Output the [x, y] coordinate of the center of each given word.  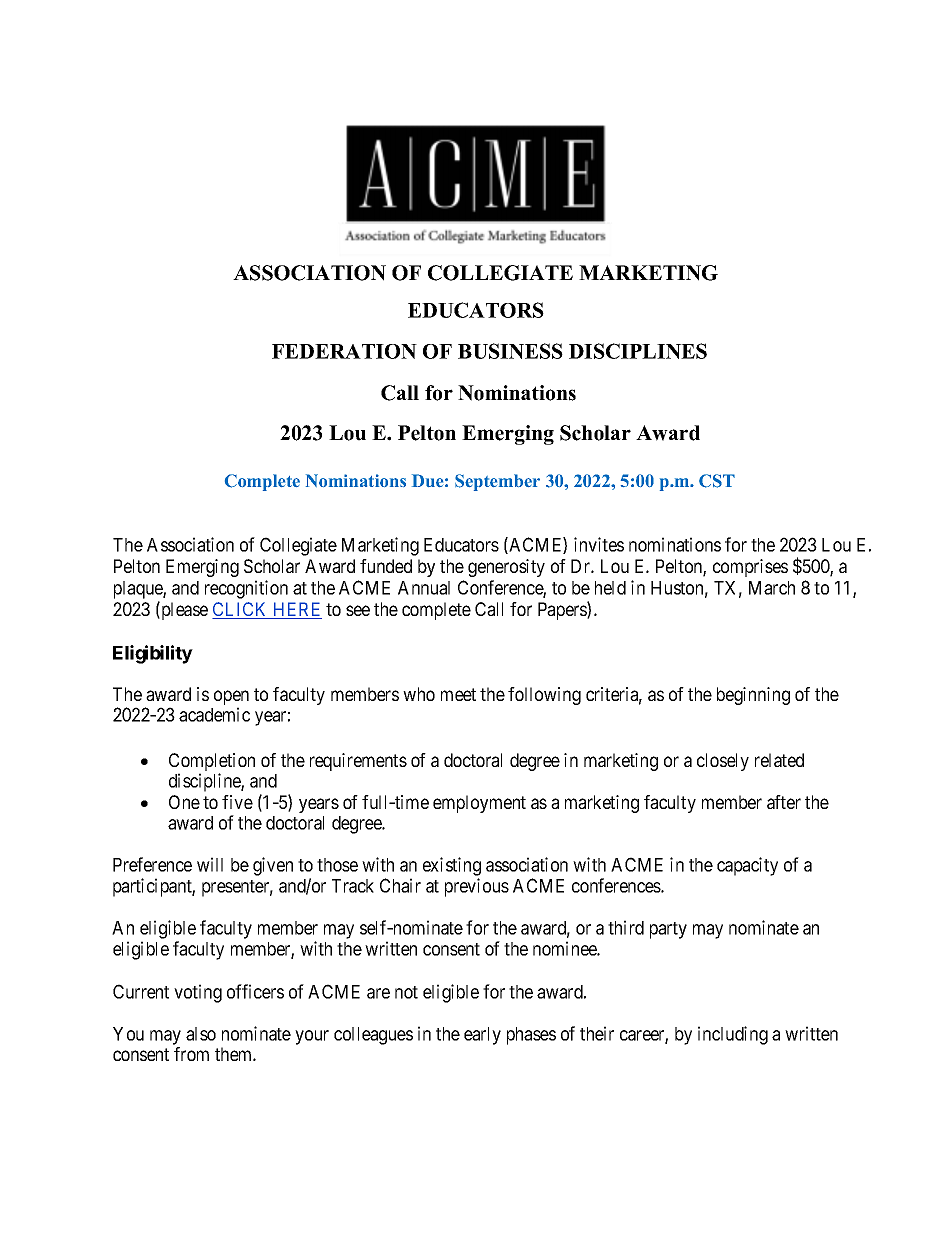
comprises [750, 568]
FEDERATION [344, 351]
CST [717, 481]
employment [479, 804]
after [784, 802]
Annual [424, 588]
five [237, 802]
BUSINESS [510, 351]
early [482, 1036]
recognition [246, 589]
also [201, 1034]
